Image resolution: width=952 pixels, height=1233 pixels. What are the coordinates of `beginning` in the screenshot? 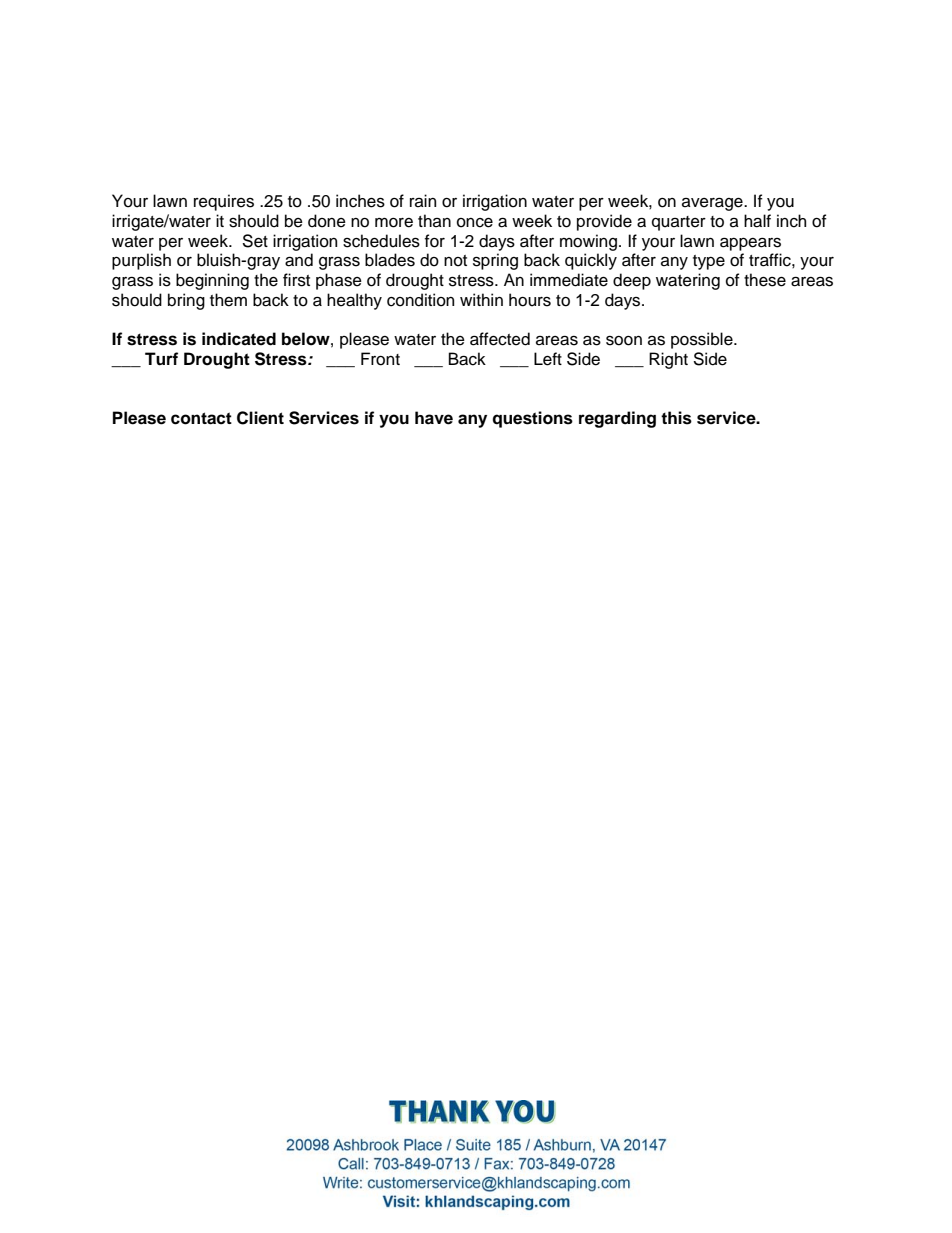 It's located at (212, 281).
